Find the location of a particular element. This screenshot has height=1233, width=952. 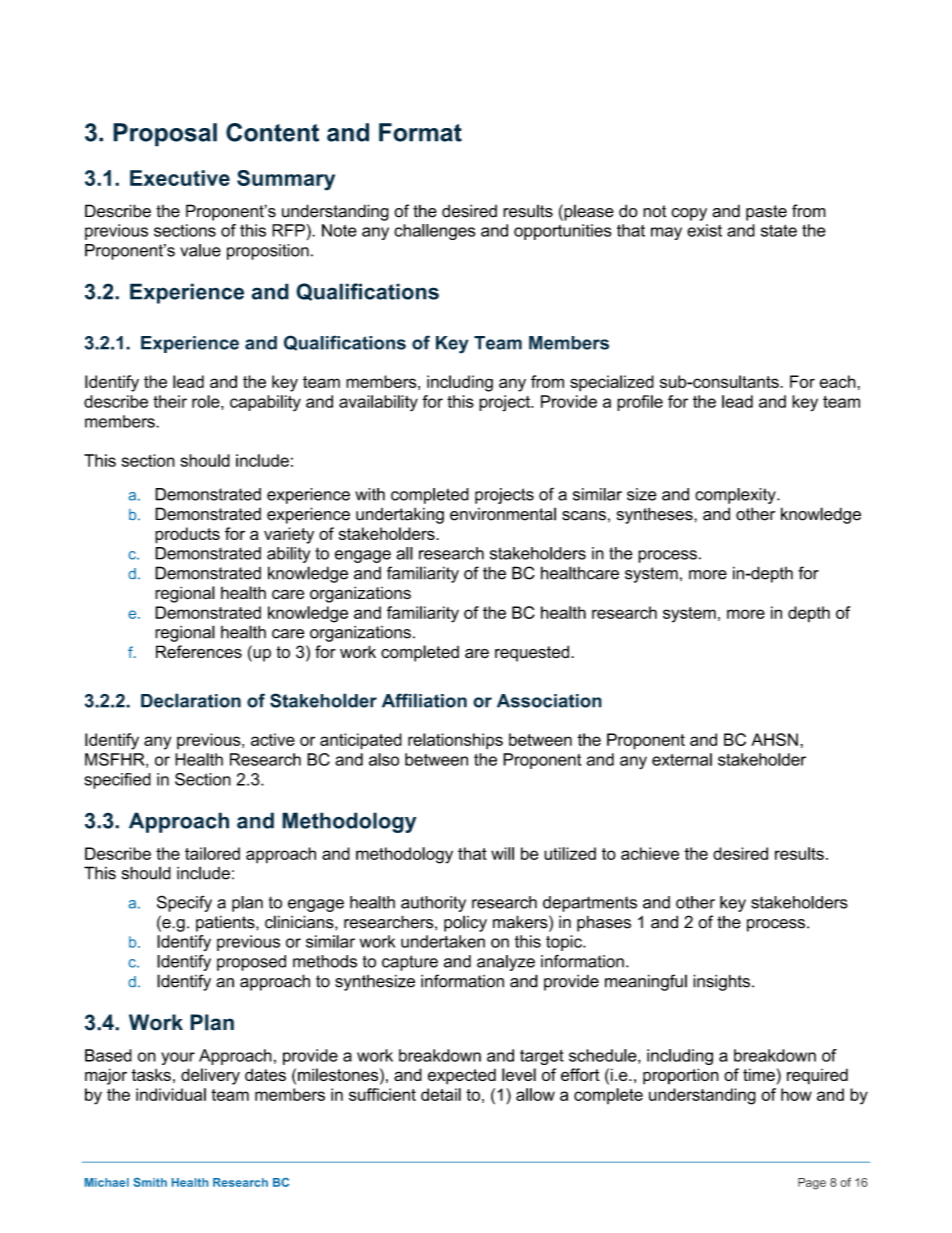

requested is located at coordinates (533, 653).
